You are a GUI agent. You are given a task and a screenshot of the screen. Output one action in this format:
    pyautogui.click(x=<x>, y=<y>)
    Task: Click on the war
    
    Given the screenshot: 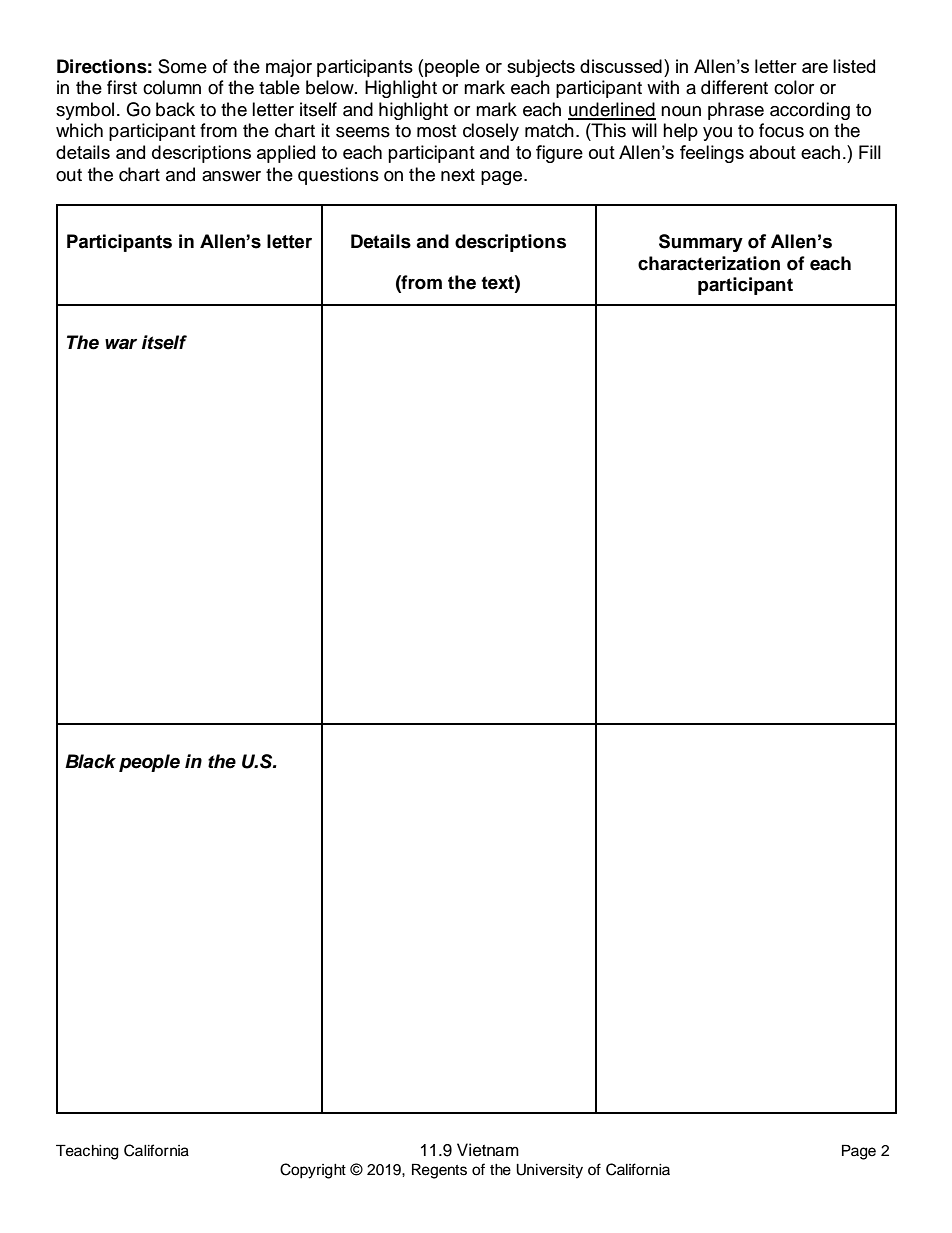 What is the action you would take?
    pyautogui.click(x=121, y=344)
